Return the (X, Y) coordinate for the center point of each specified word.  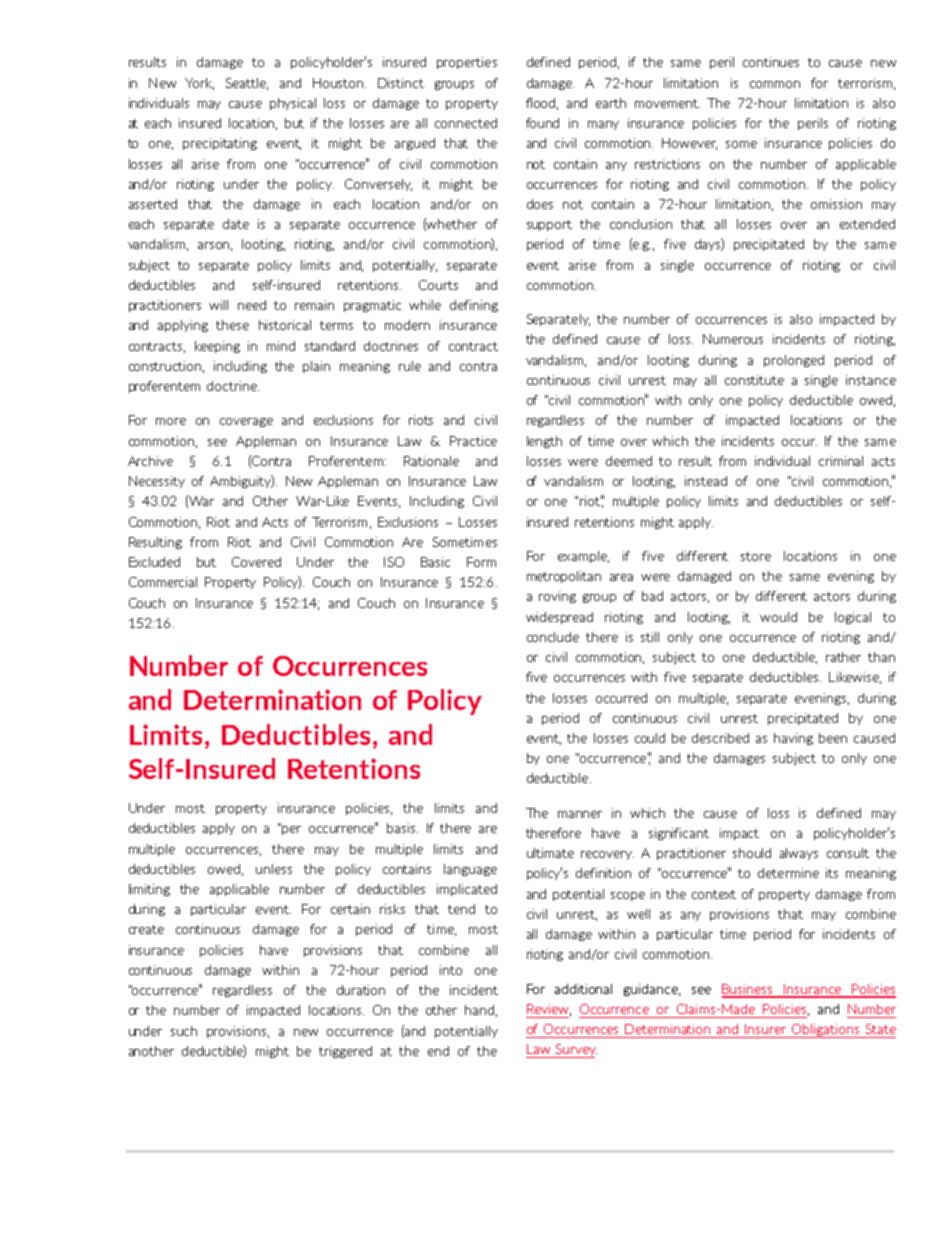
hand (479, 1010)
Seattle (247, 84)
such (184, 1031)
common (775, 84)
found (542, 123)
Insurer (765, 1029)
